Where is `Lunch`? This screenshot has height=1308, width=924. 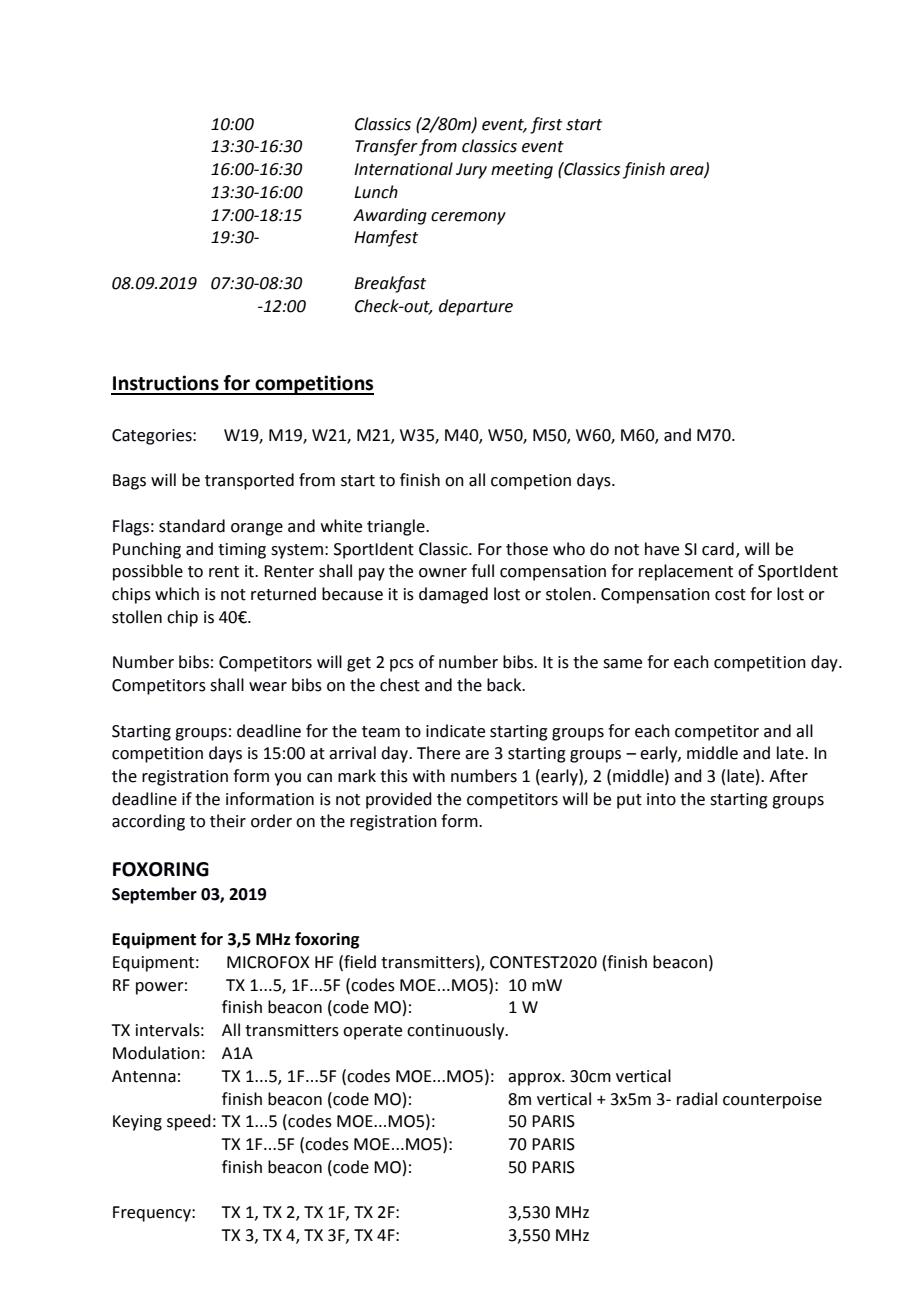
Lunch is located at coordinates (376, 192).
